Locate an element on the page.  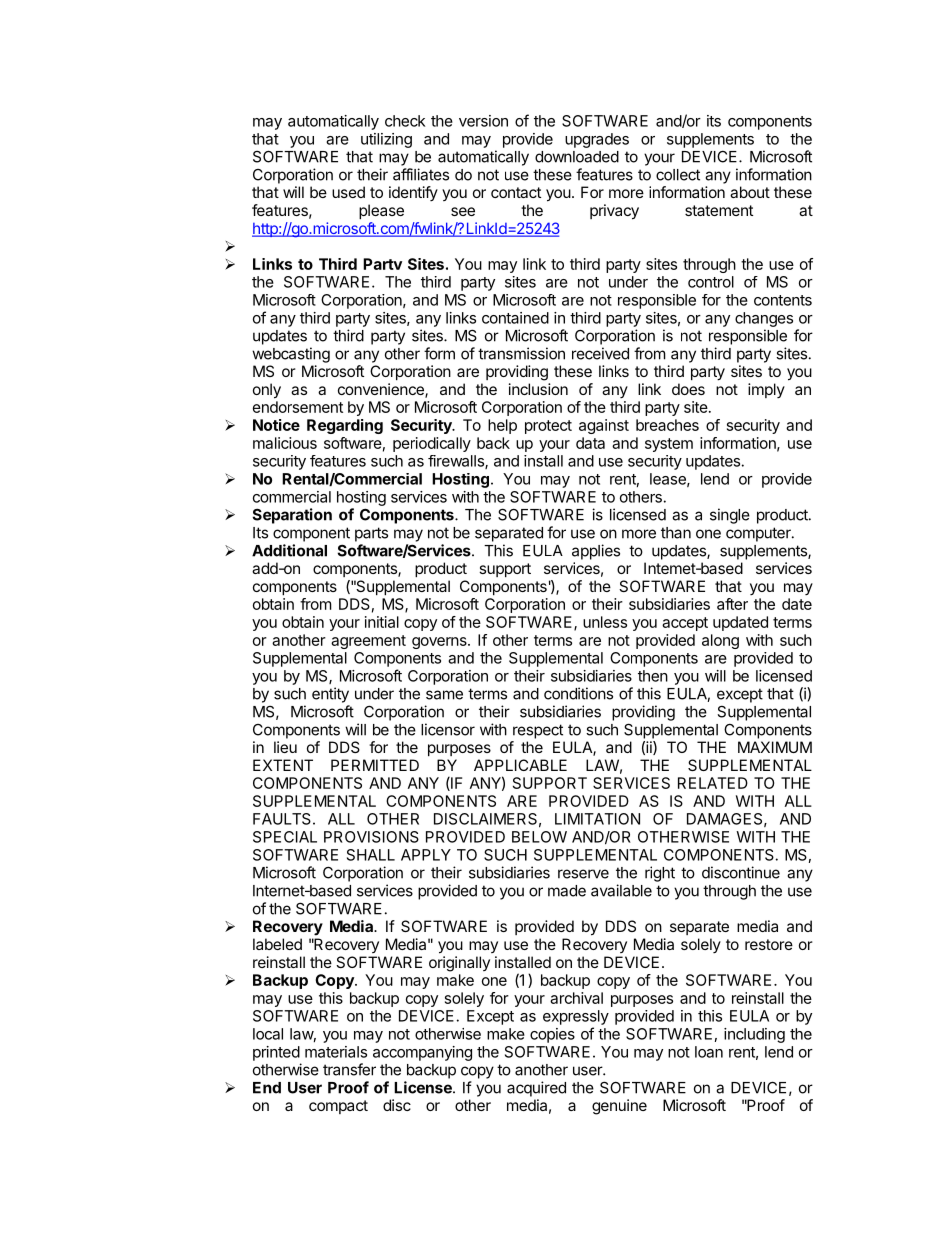
used is located at coordinates (348, 192).
